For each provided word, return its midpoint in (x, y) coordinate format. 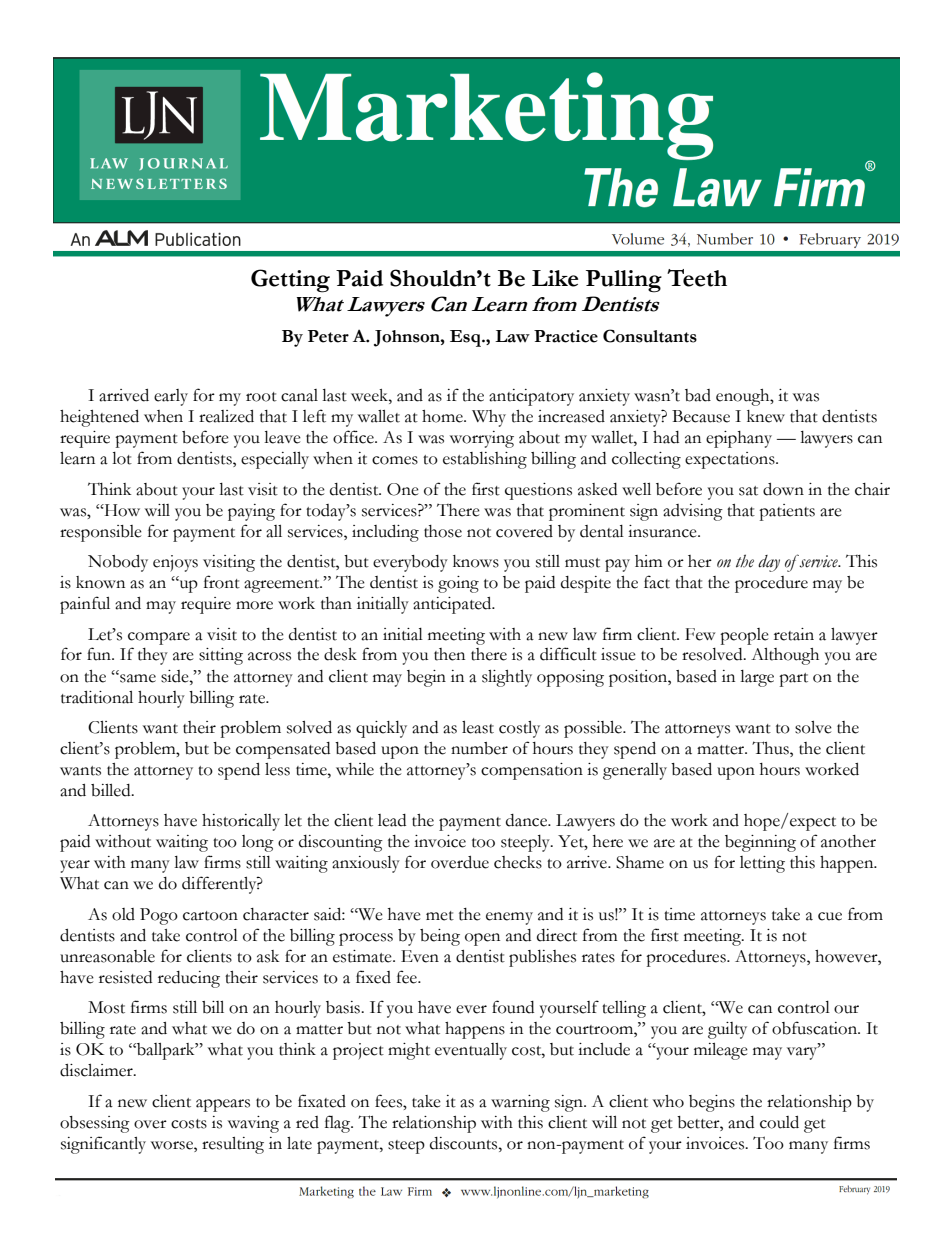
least (478, 727)
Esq (466, 338)
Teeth (697, 278)
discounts (465, 1143)
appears (223, 1105)
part (793, 680)
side (176, 676)
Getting (290, 281)
